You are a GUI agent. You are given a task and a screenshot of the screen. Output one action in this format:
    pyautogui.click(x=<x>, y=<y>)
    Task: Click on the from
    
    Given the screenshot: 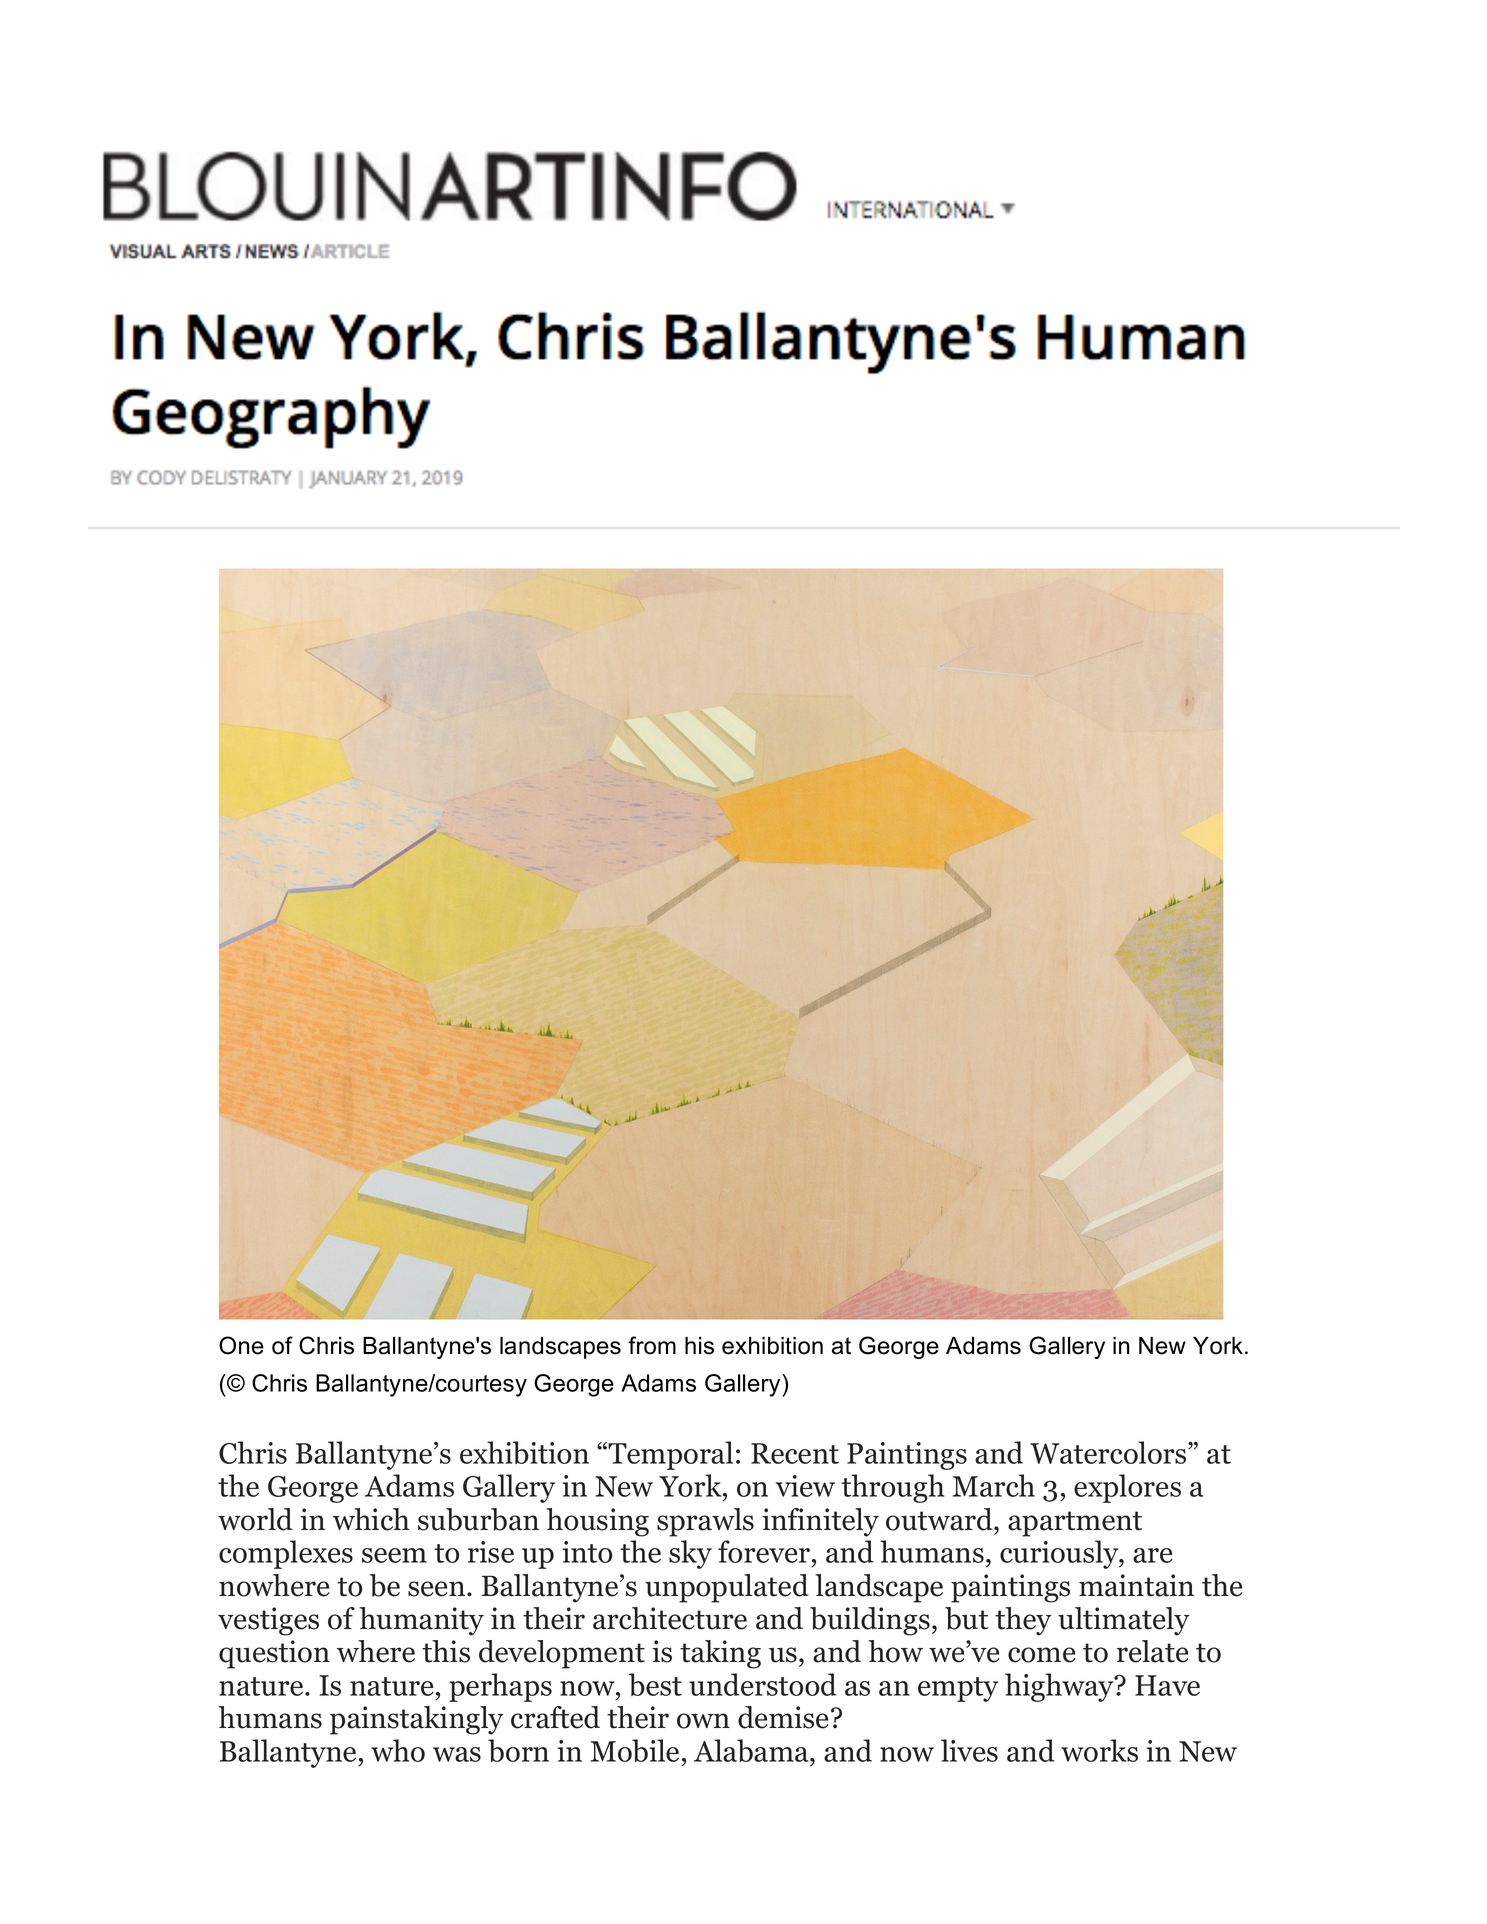 What is the action you would take?
    pyautogui.click(x=652, y=1345)
